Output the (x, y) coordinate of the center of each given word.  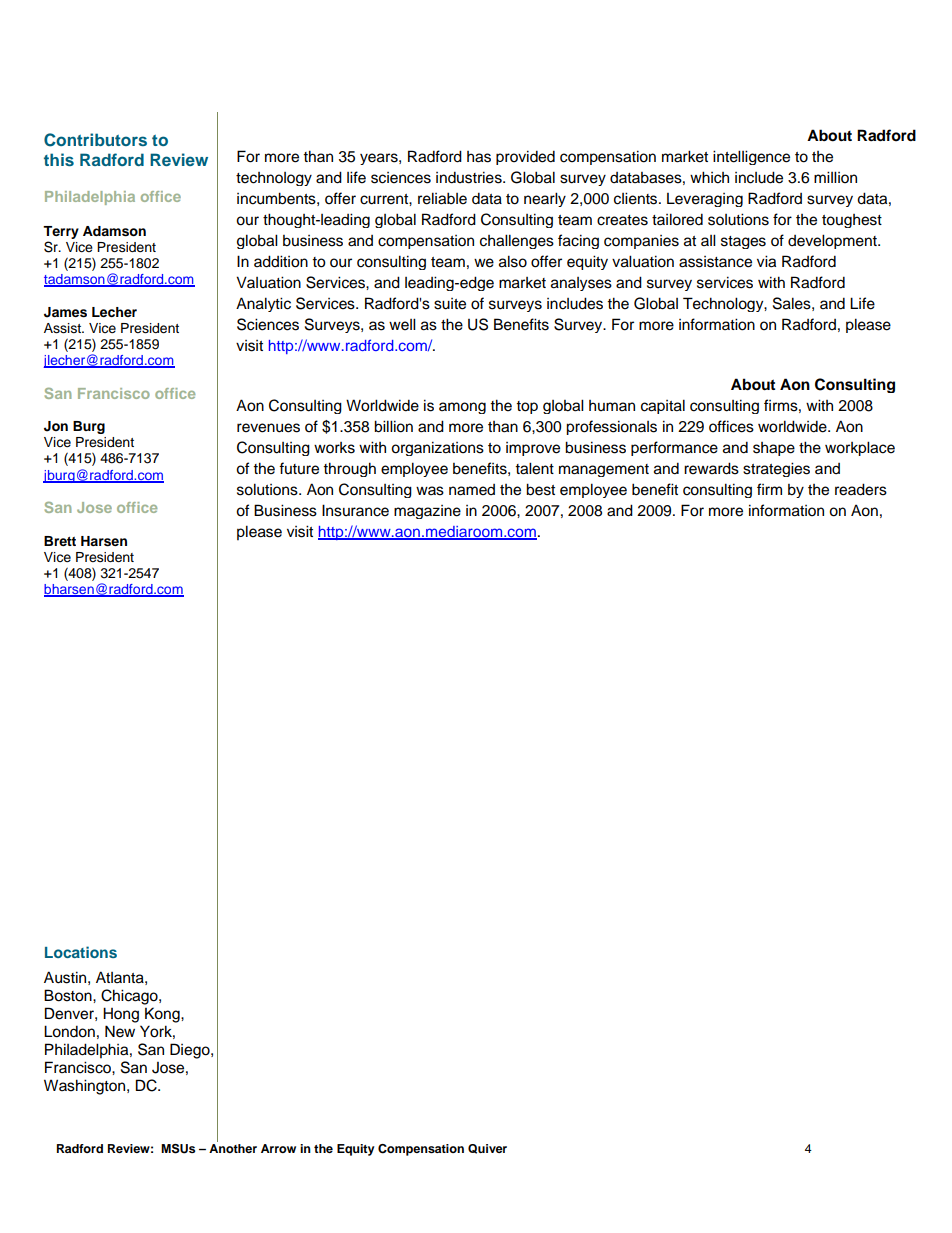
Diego (191, 1051)
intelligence (751, 157)
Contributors (95, 140)
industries (470, 177)
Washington (86, 1087)
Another (233, 1147)
